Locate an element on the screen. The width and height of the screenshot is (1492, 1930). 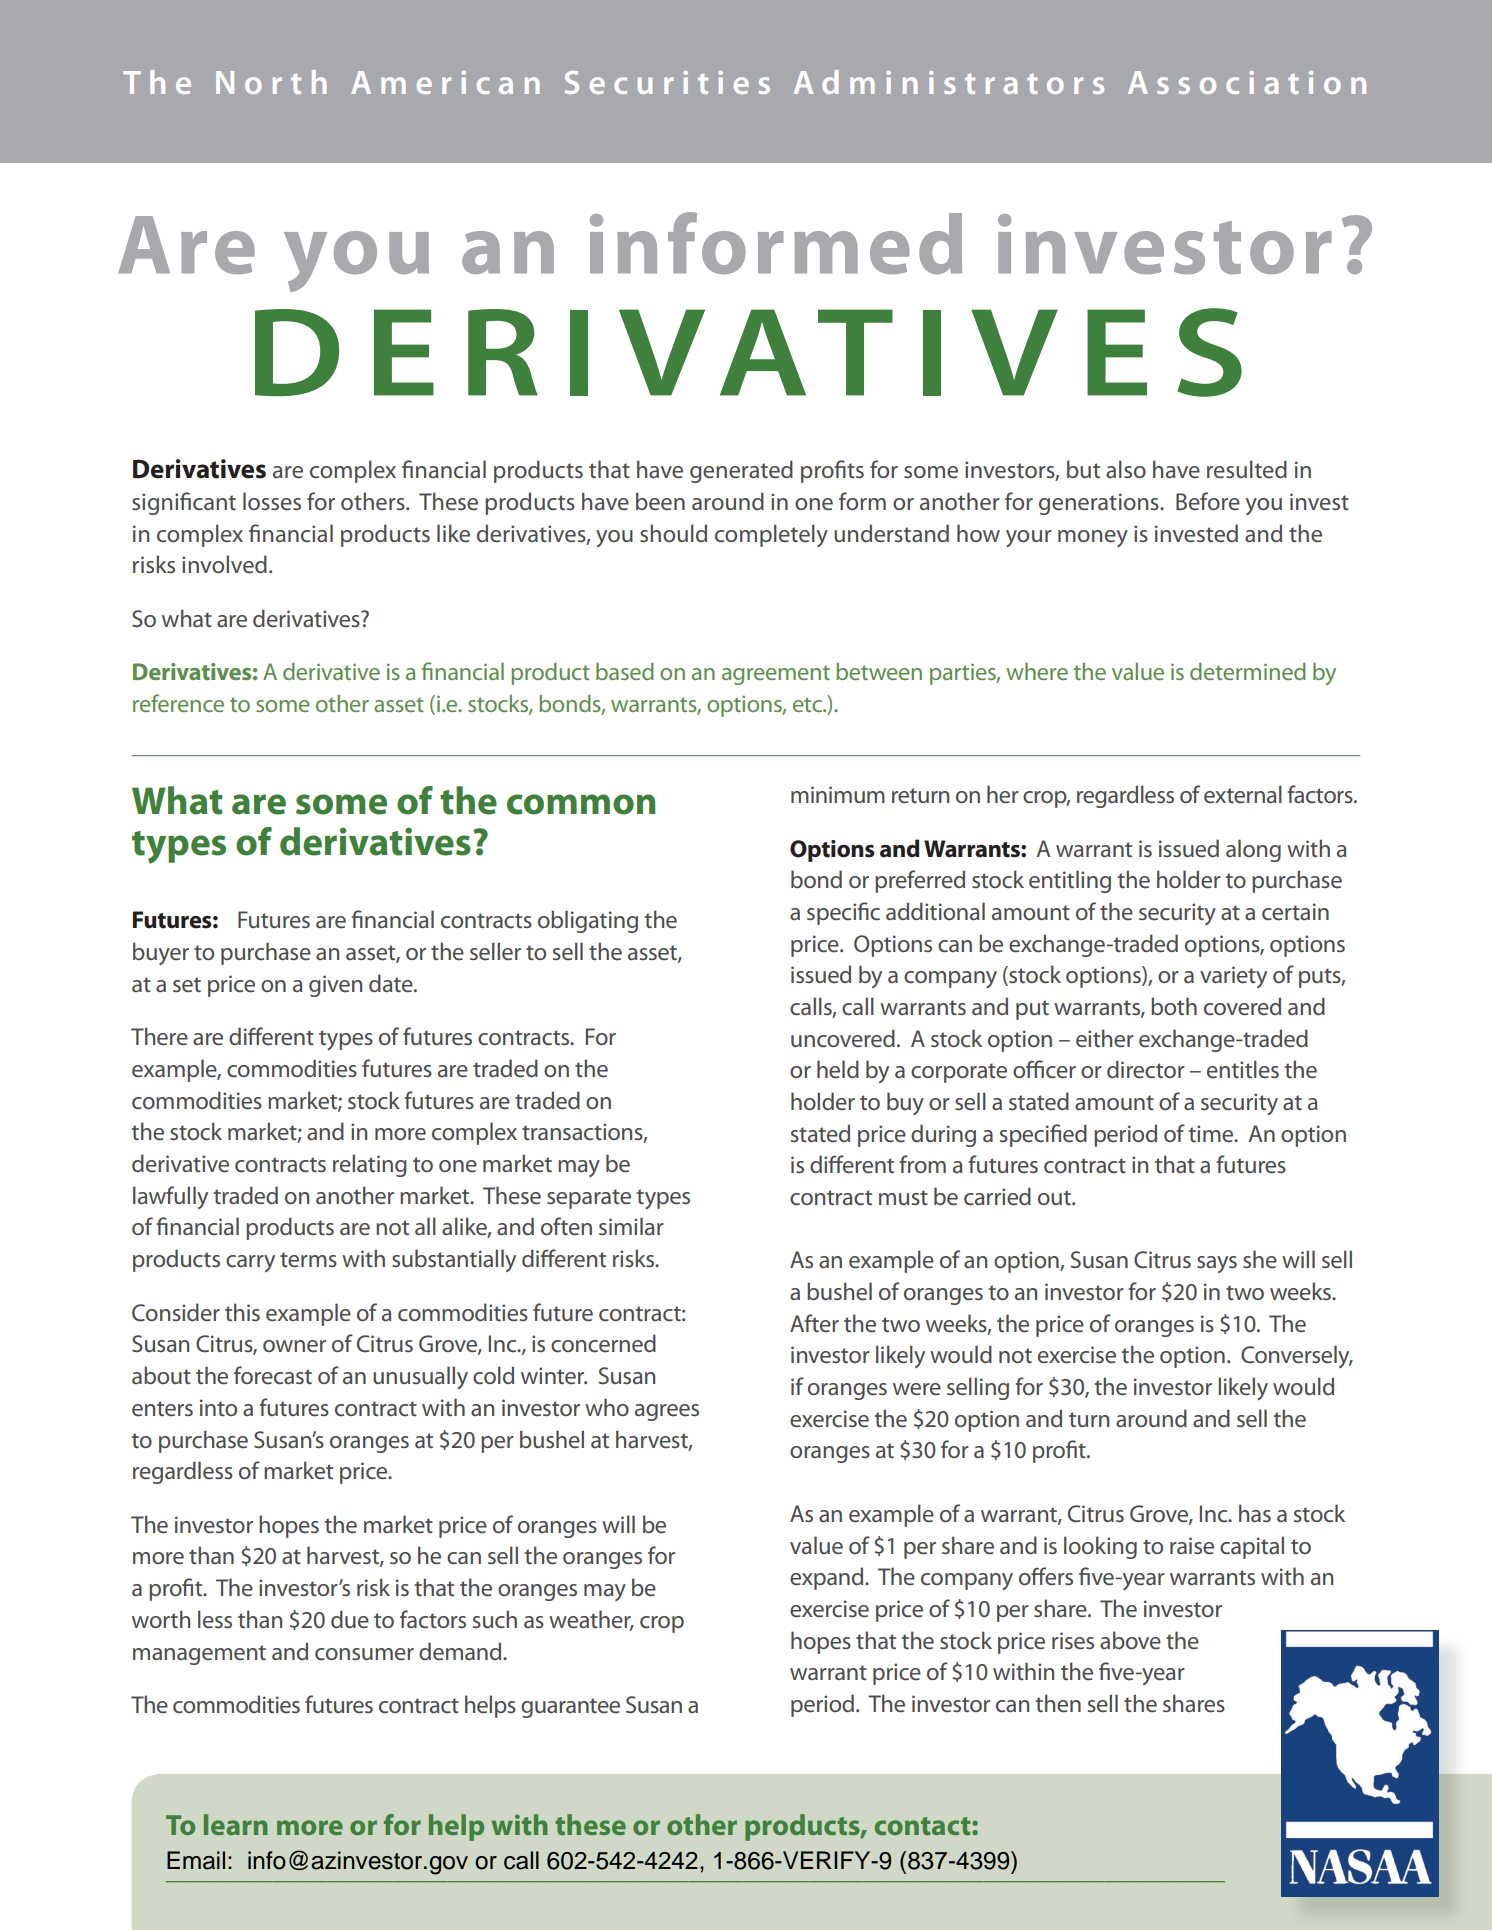
completely is located at coordinates (771, 535).
